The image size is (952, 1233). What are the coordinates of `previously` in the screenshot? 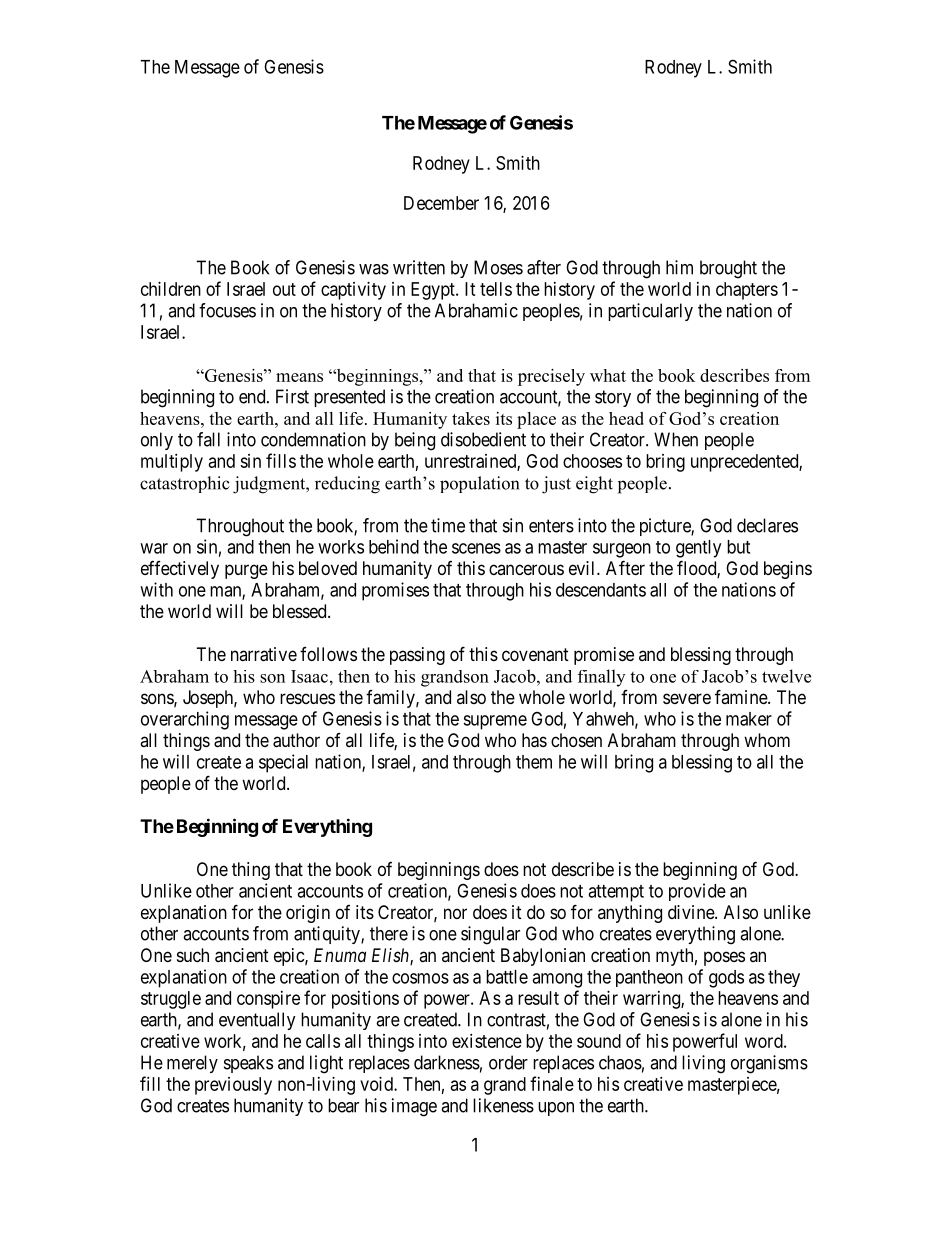 It's located at (233, 1086).
